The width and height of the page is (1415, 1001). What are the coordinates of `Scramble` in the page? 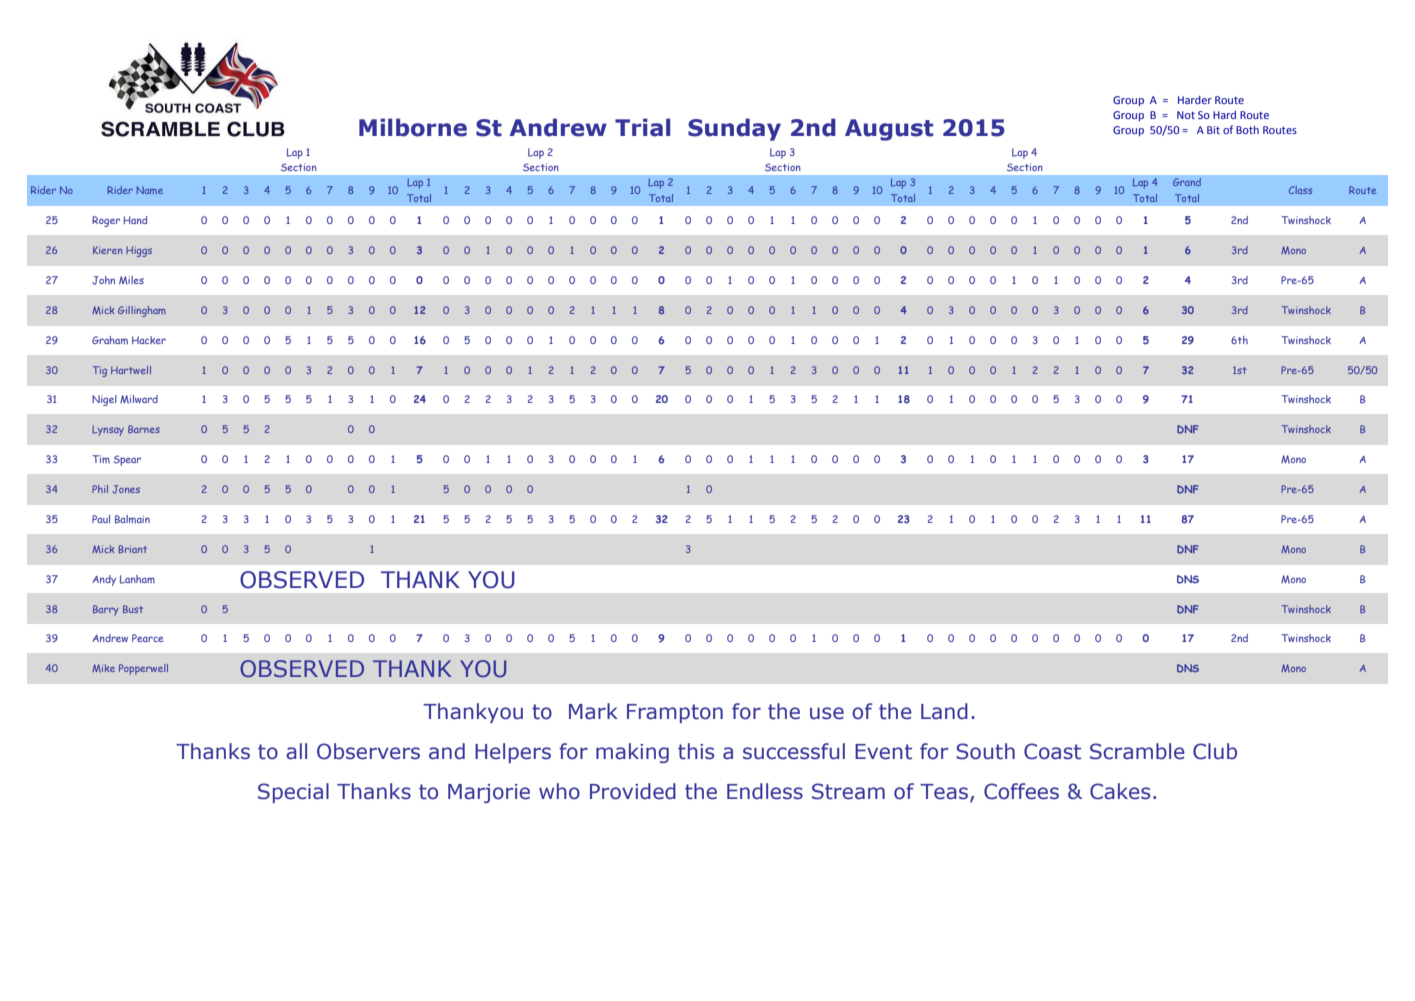 It's located at (1137, 751).
